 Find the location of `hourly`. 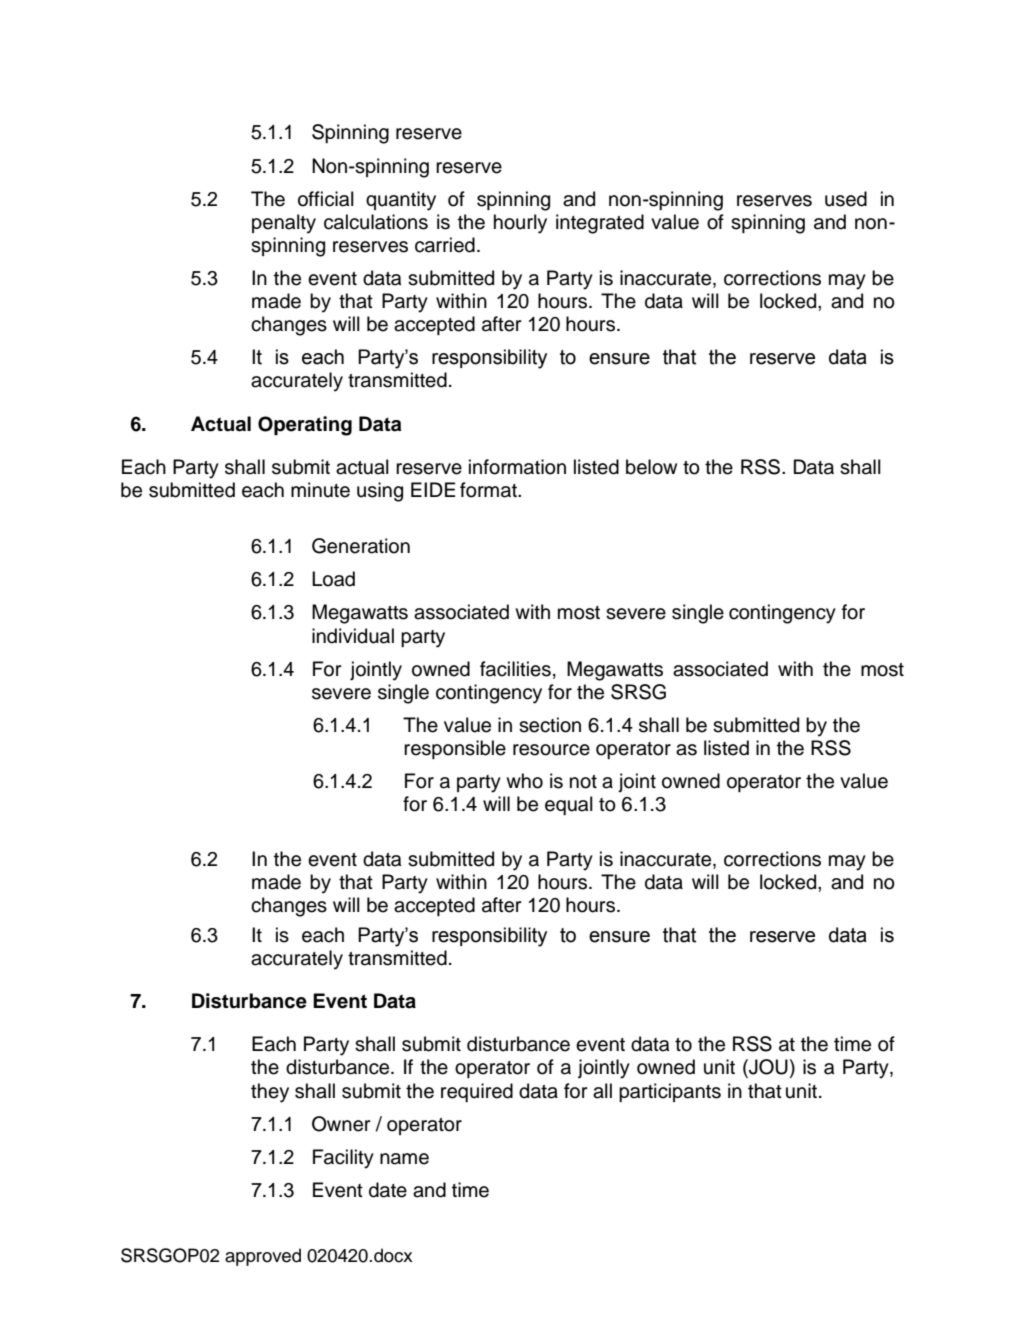

hourly is located at coordinates (520, 224).
